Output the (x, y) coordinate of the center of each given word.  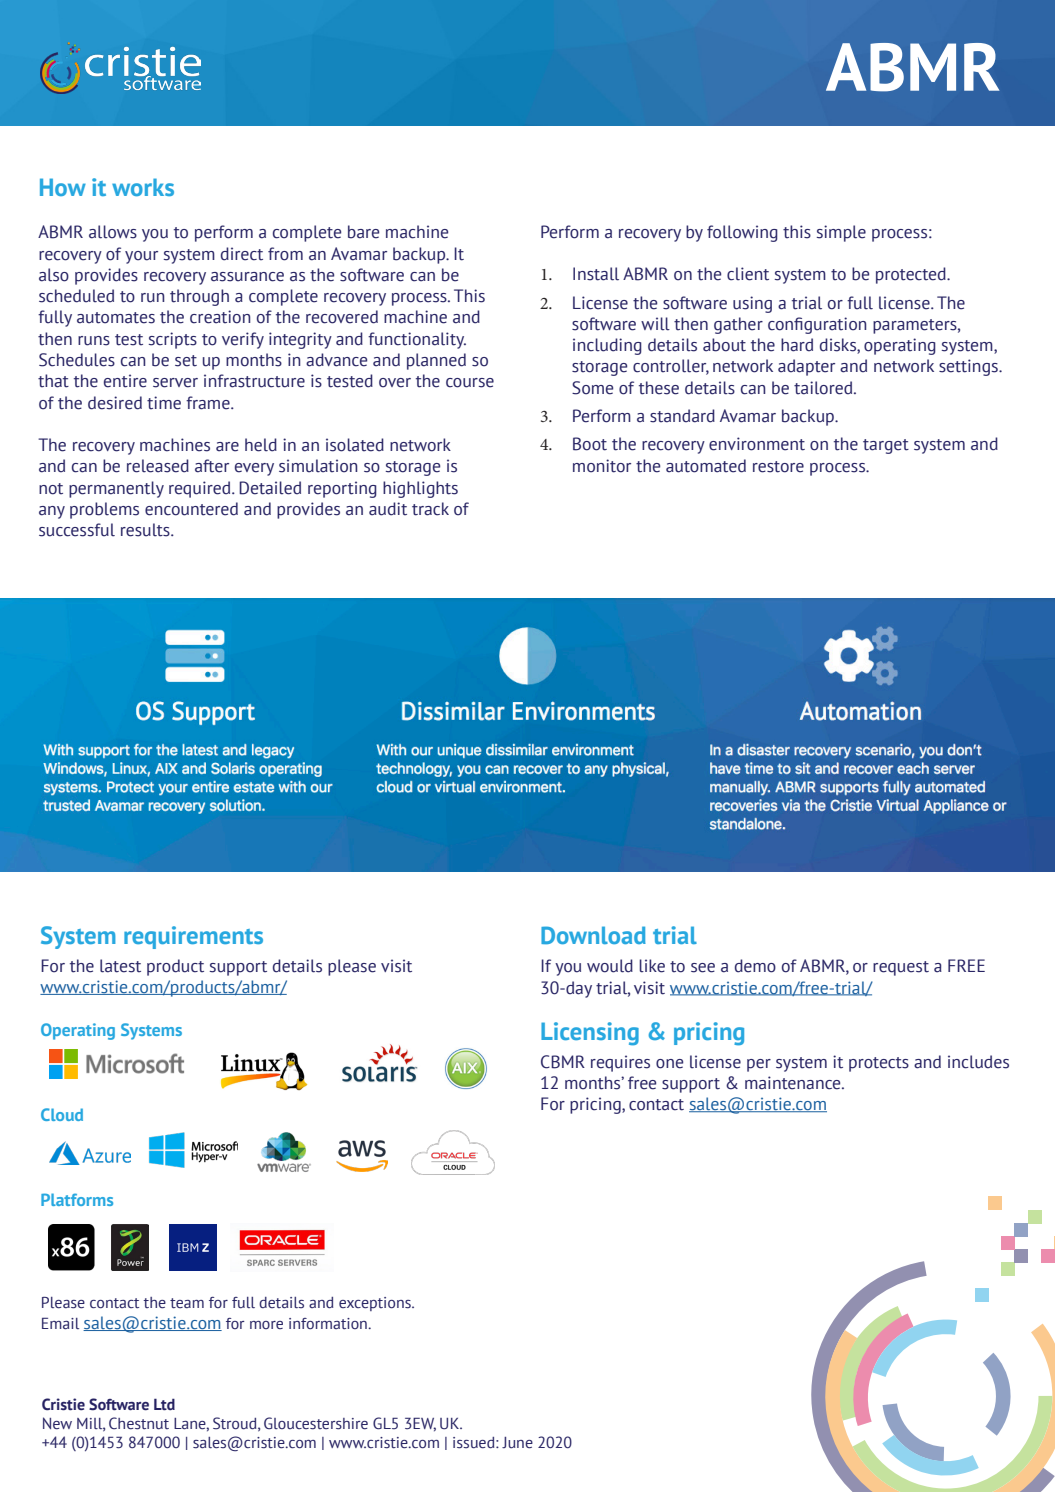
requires (620, 1063)
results (146, 530)
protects (879, 1064)
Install (596, 274)
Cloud (62, 1114)
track (430, 509)
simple (841, 233)
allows (113, 232)
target (886, 446)
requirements (193, 937)
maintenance (794, 1083)
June (517, 1443)
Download (593, 935)
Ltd (164, 1404)
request (901, 968)
